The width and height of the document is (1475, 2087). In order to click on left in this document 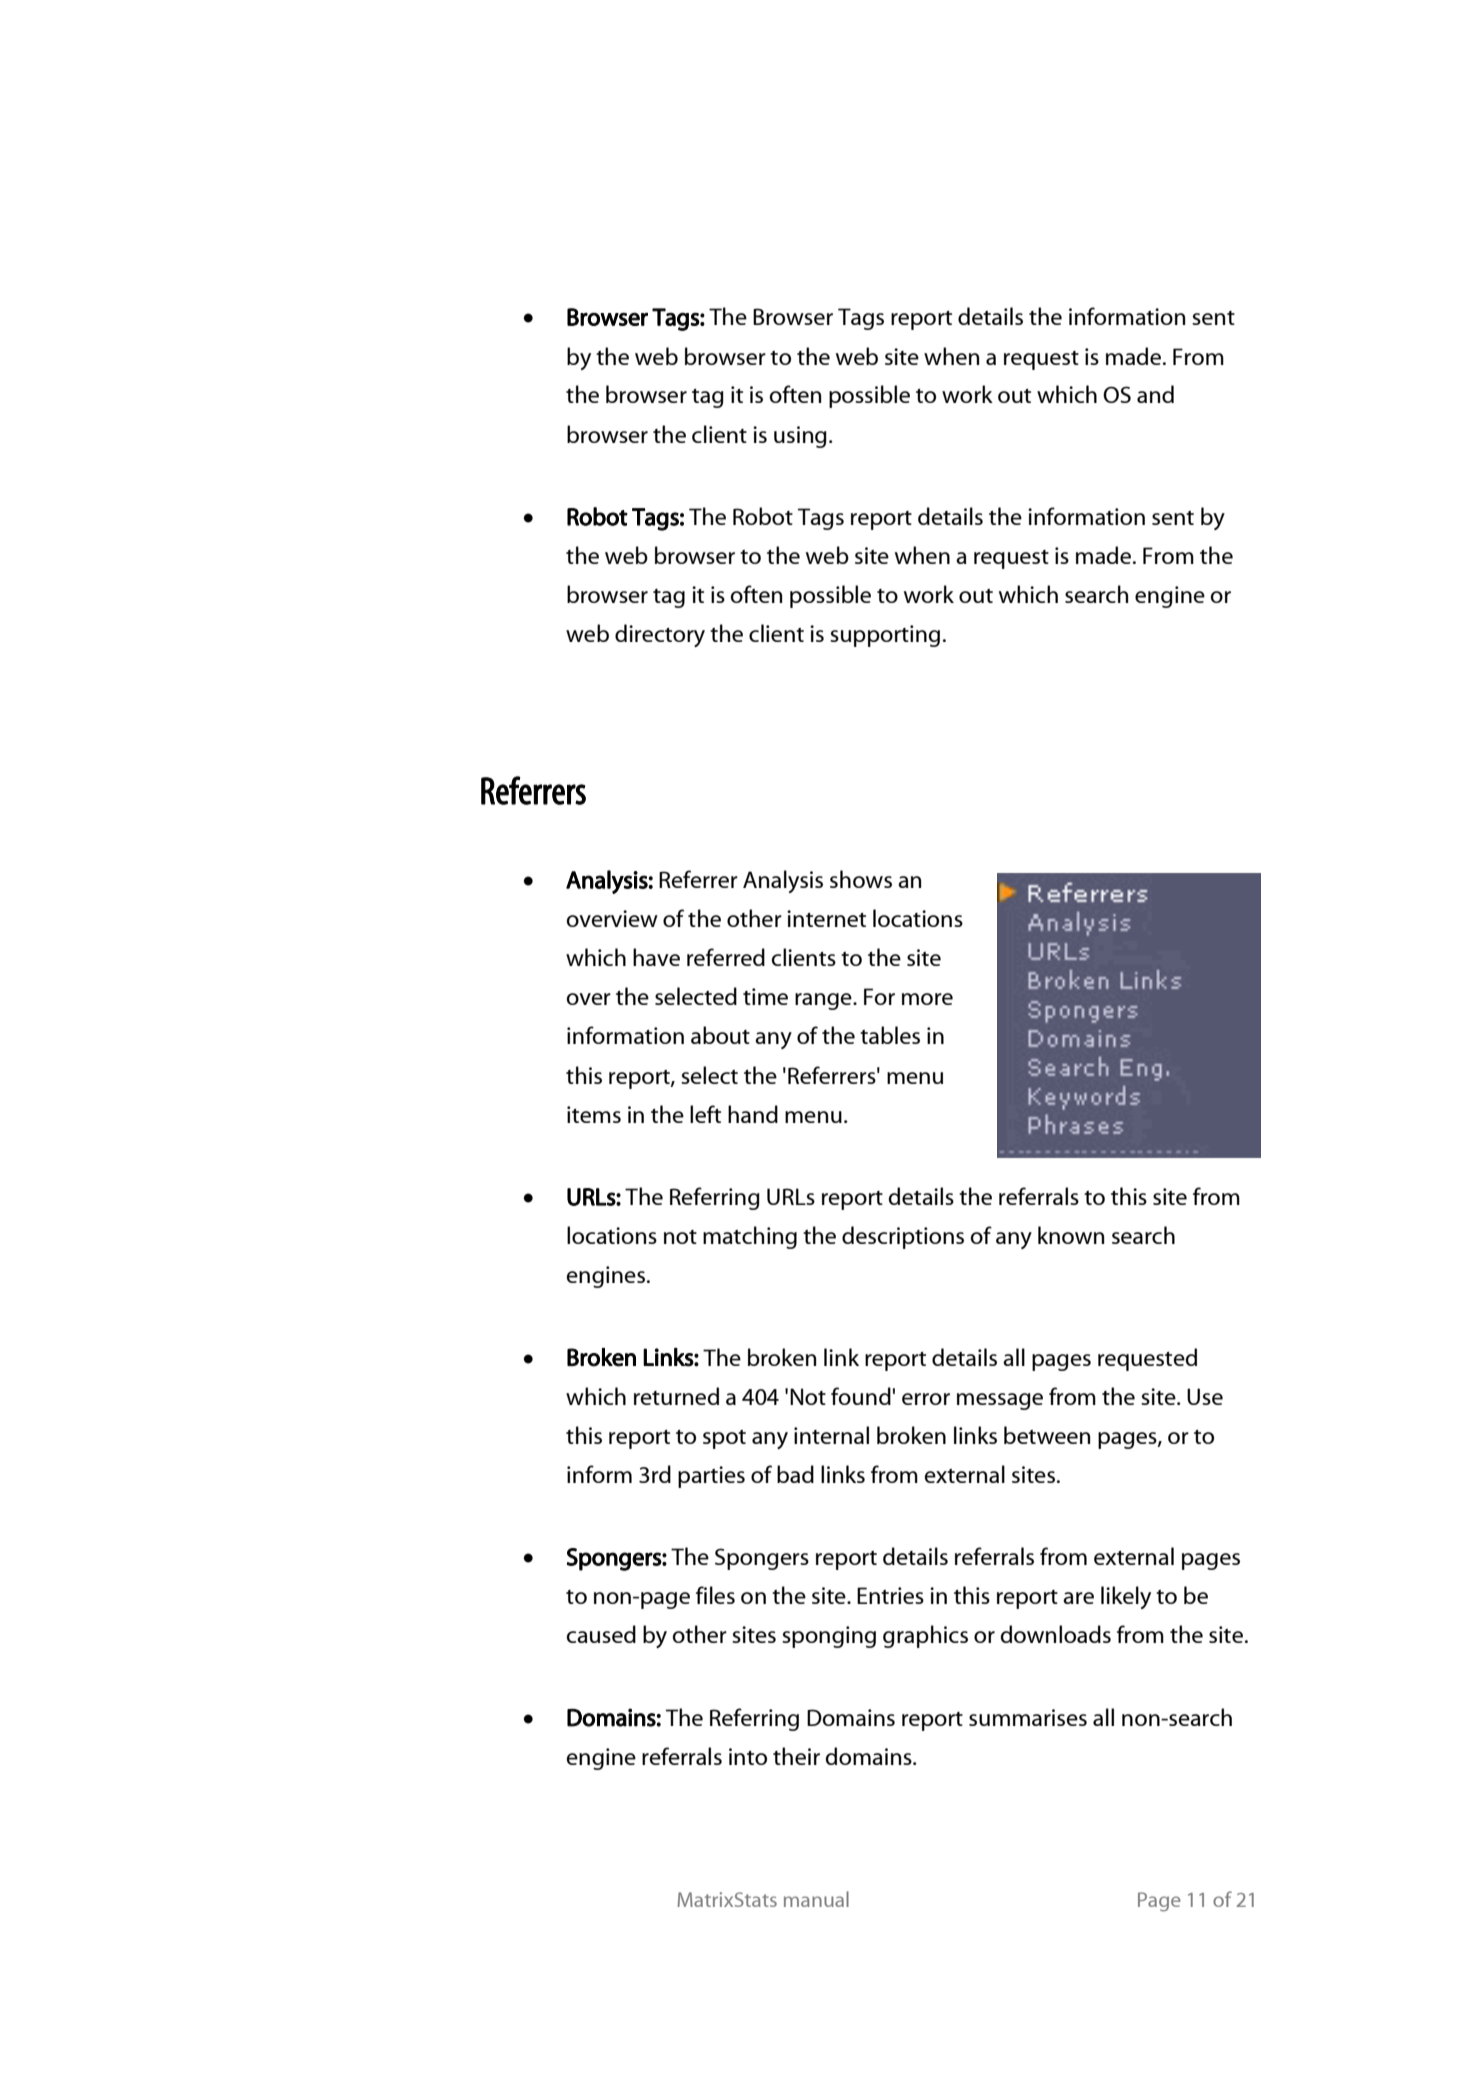, I will do `click(705, 1114)`.
